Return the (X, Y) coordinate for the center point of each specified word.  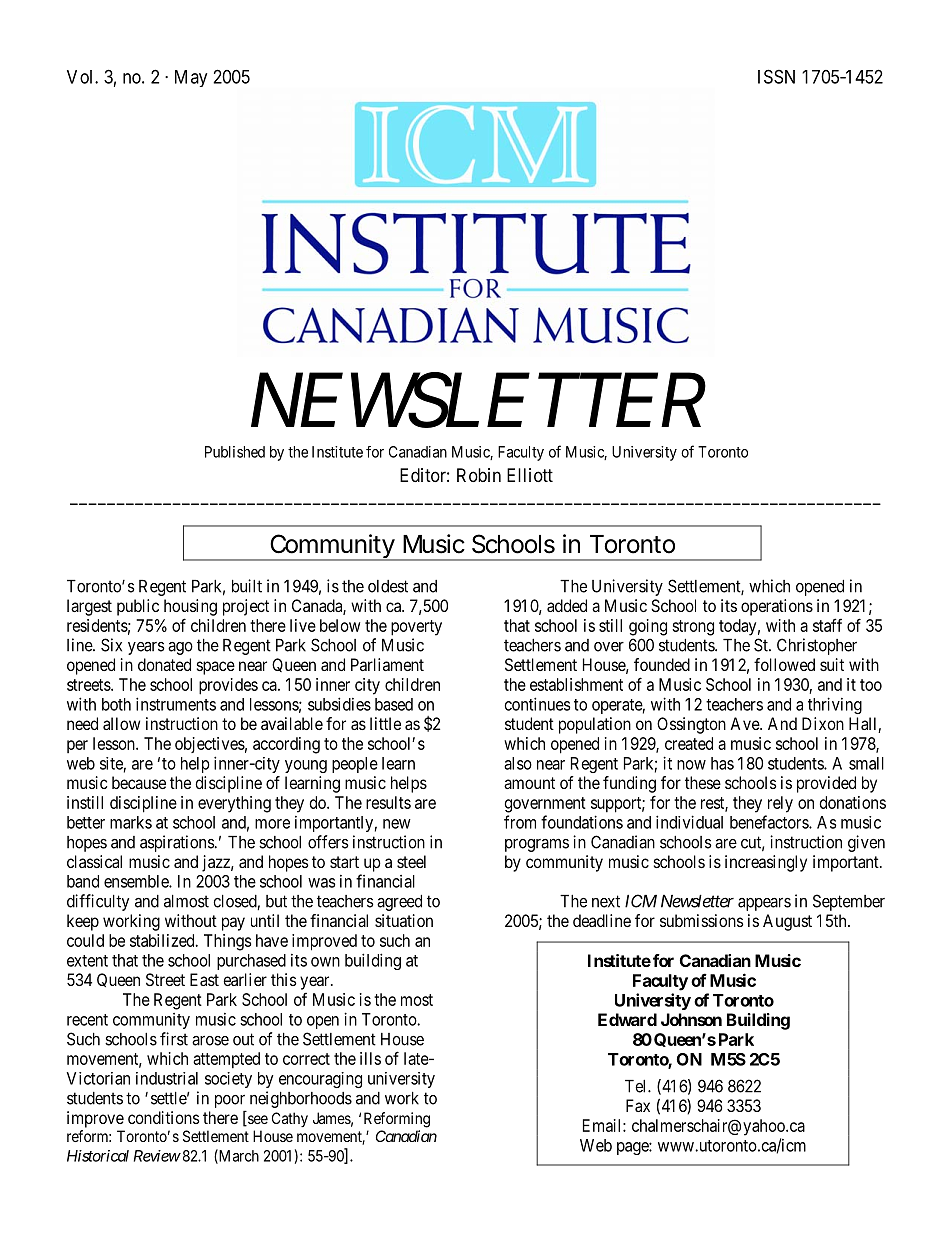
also (518, 763)
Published (235, 452)
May (191, 78)
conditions (164, 1117)
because (139, 782)
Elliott (530, 475)
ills (370, 1058)
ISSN (776, 76)
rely (780, 804)
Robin (479, 475)
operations (777, 607)
